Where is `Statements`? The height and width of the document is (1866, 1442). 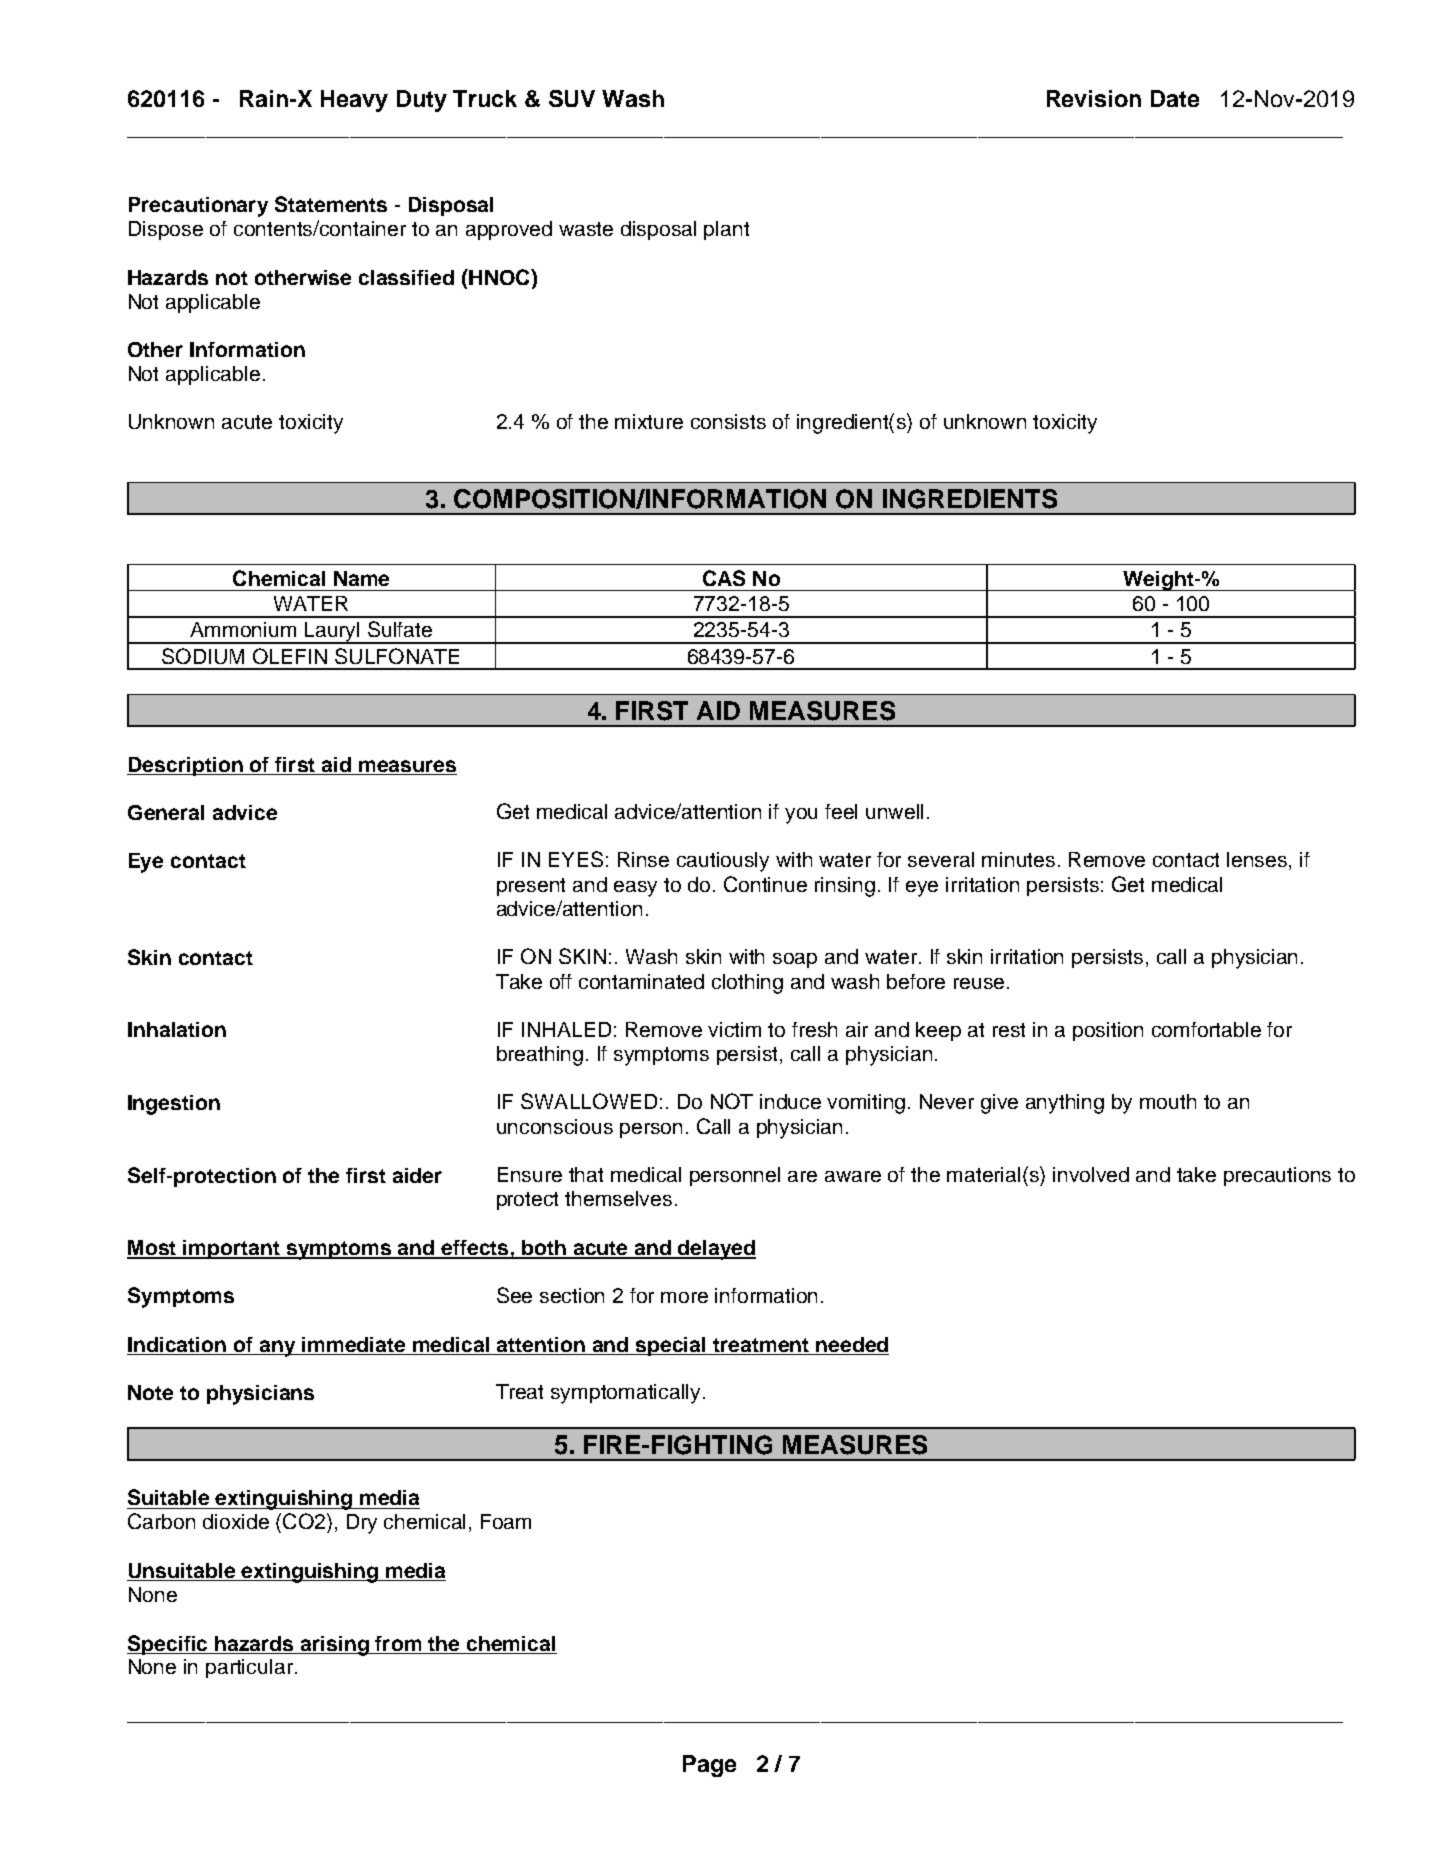
Statements is located at coordinates (331, 204).
